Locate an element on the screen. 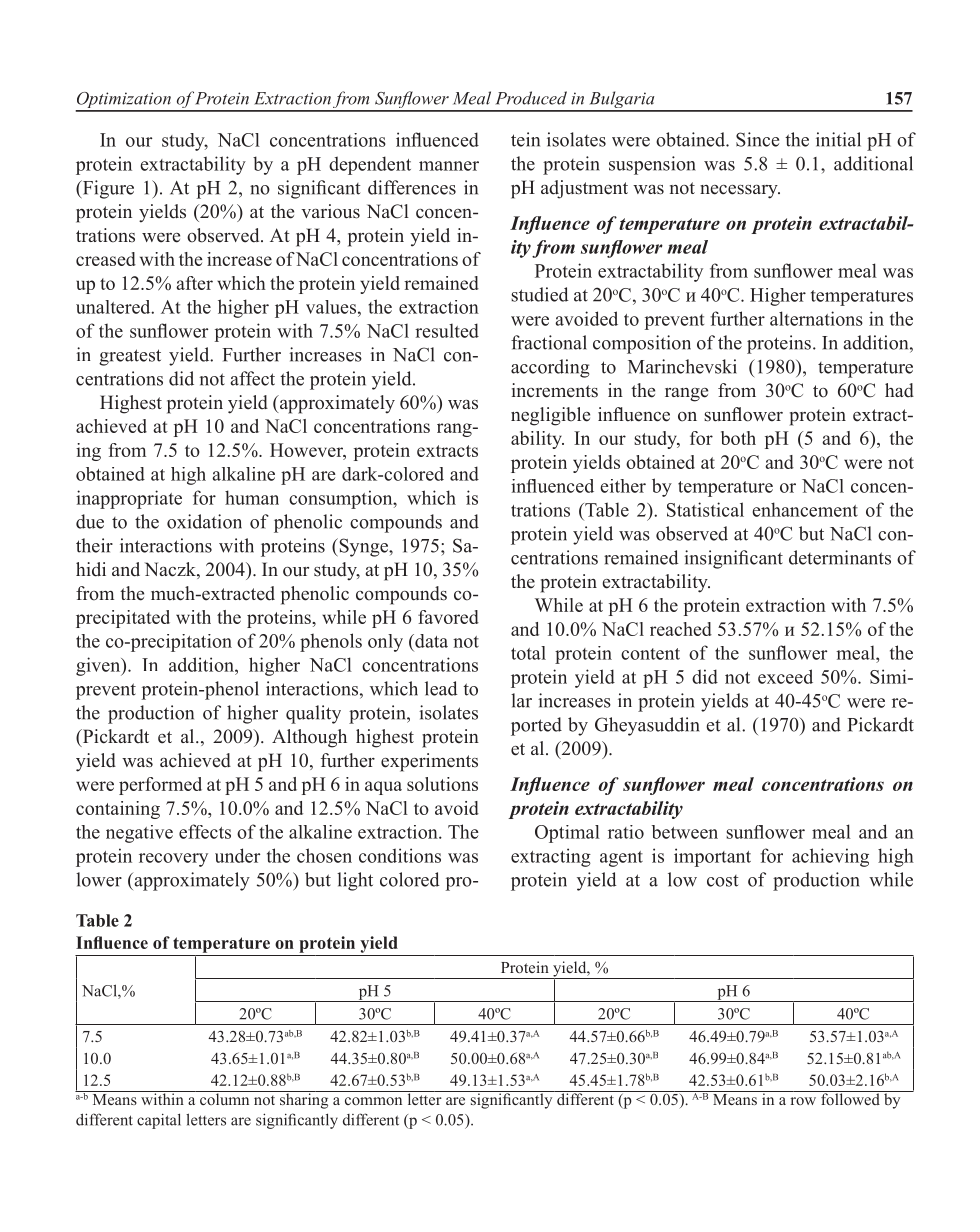 The image size is (980, 1232). column is located at coordinates (225, 1098).
